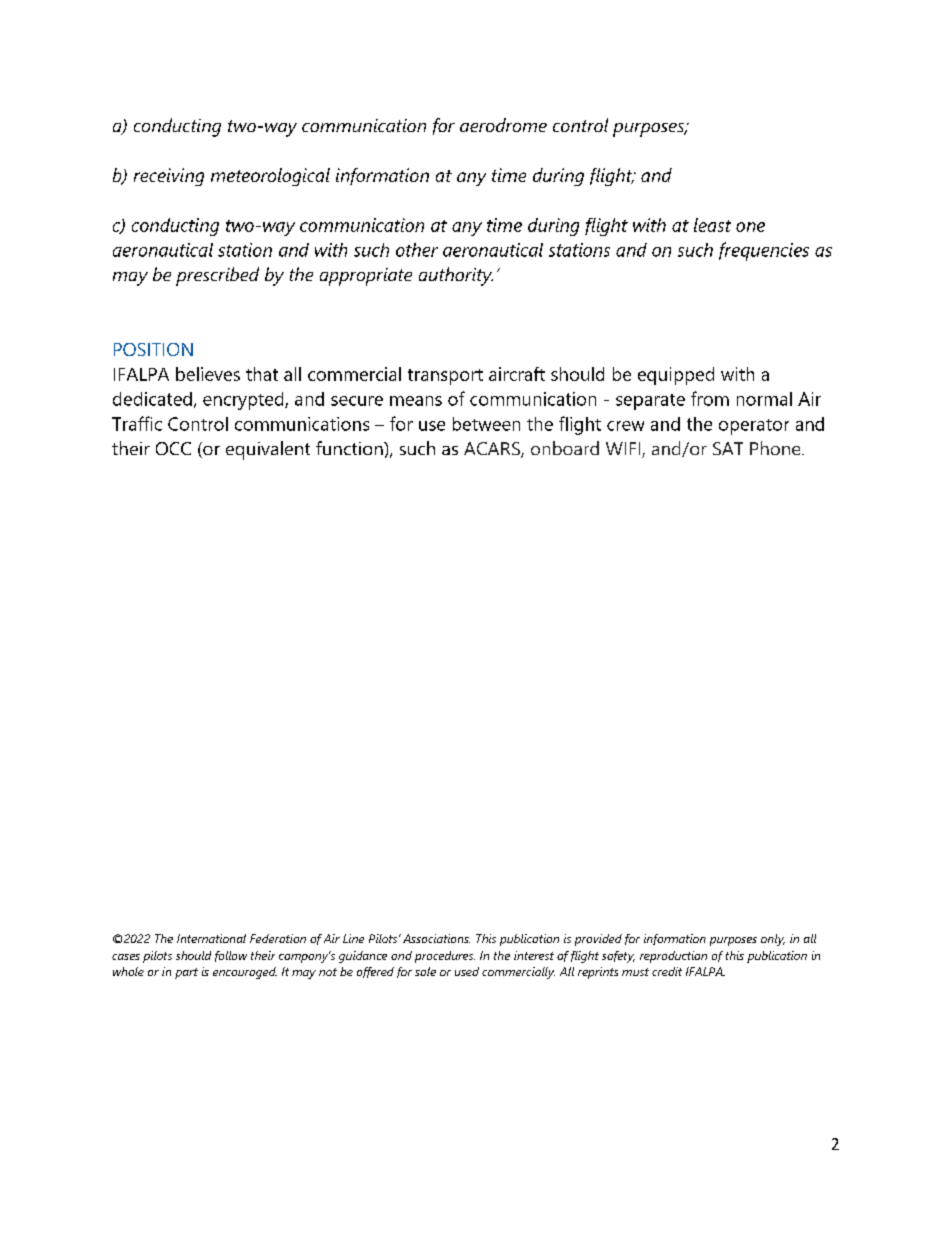  Describe the element at coordinates (445, 377) in the screenshot. I see `transport` at that location.
